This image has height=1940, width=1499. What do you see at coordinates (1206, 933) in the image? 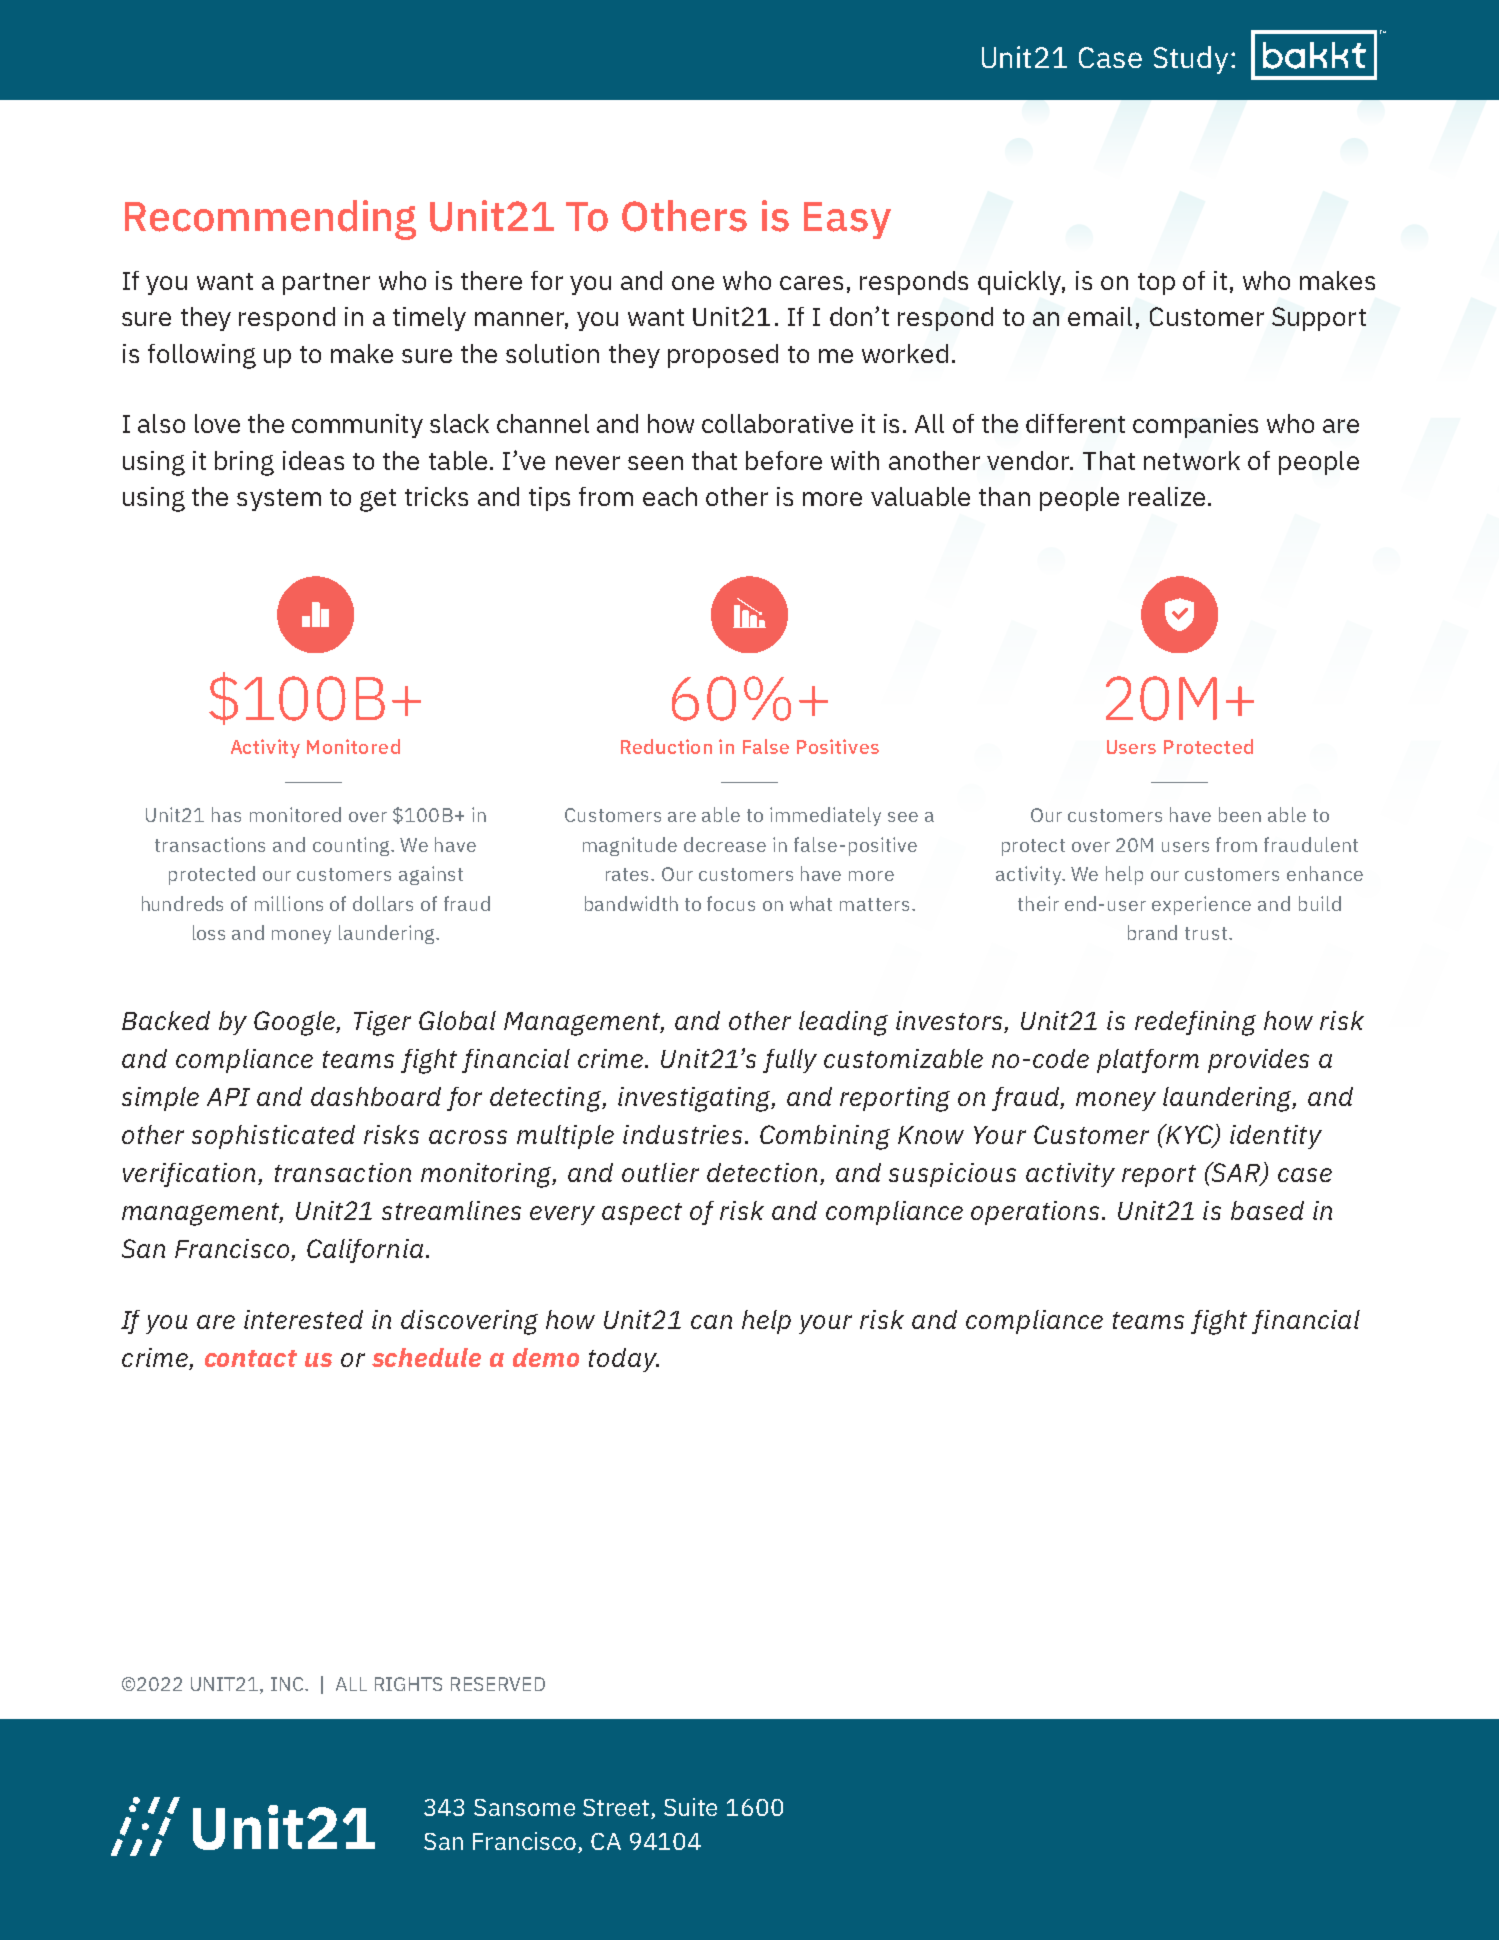
I see `trust` at bounding box center [1206, 933].
